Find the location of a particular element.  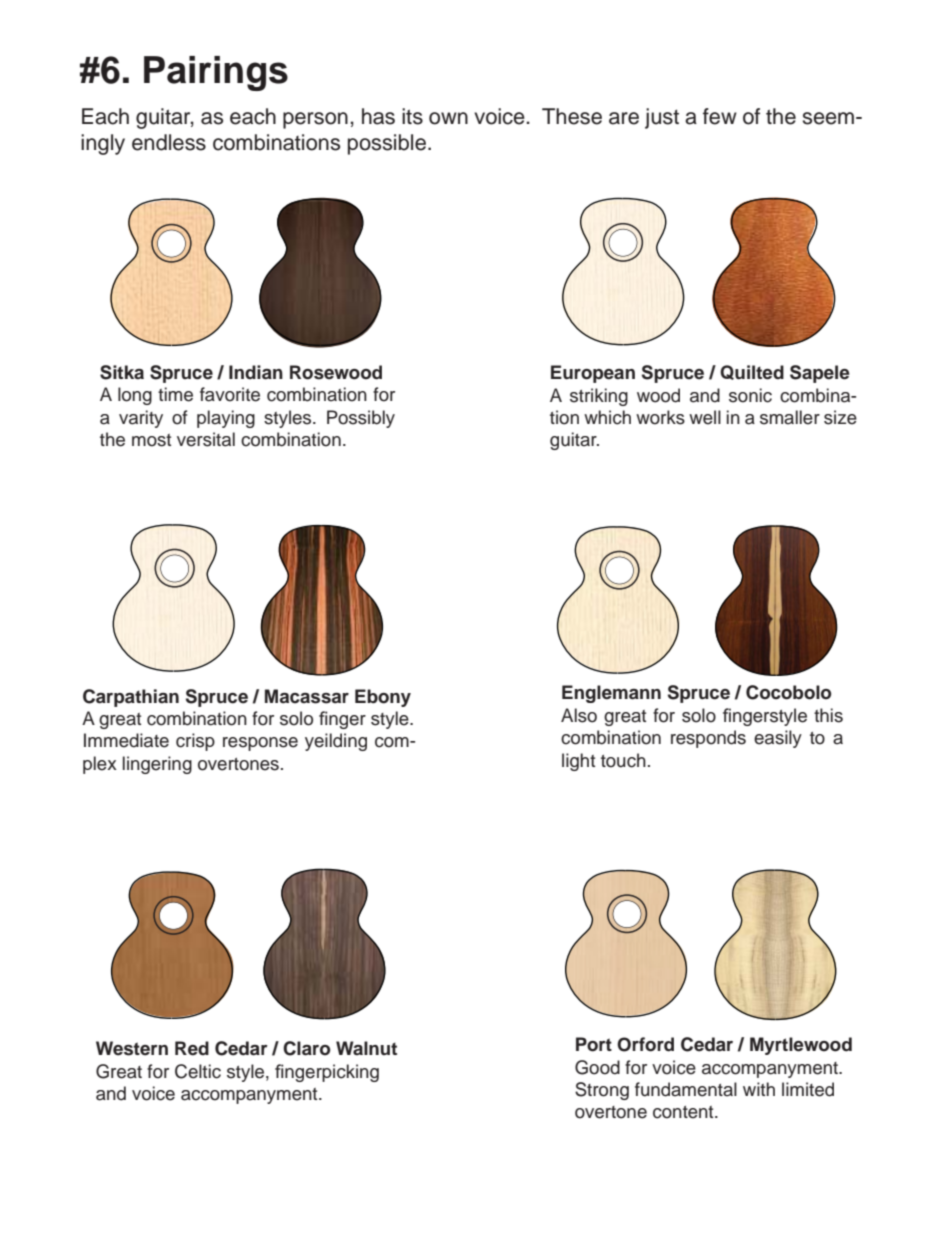

Ebony is located at coordinates (383, 698).
